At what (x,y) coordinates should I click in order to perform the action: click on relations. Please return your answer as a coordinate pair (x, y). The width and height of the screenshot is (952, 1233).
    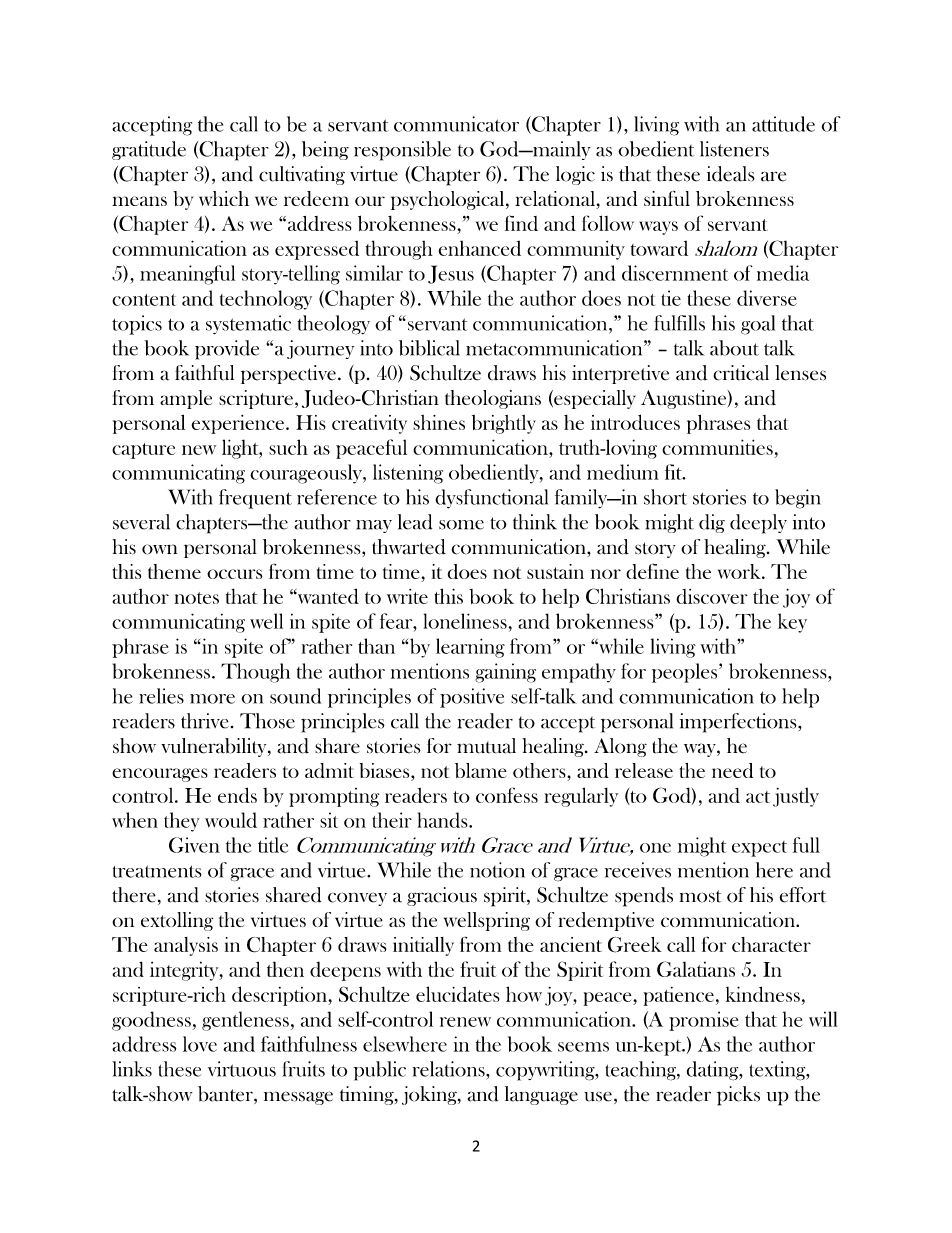
    Looking at the image, I should click on (450, 1069).
